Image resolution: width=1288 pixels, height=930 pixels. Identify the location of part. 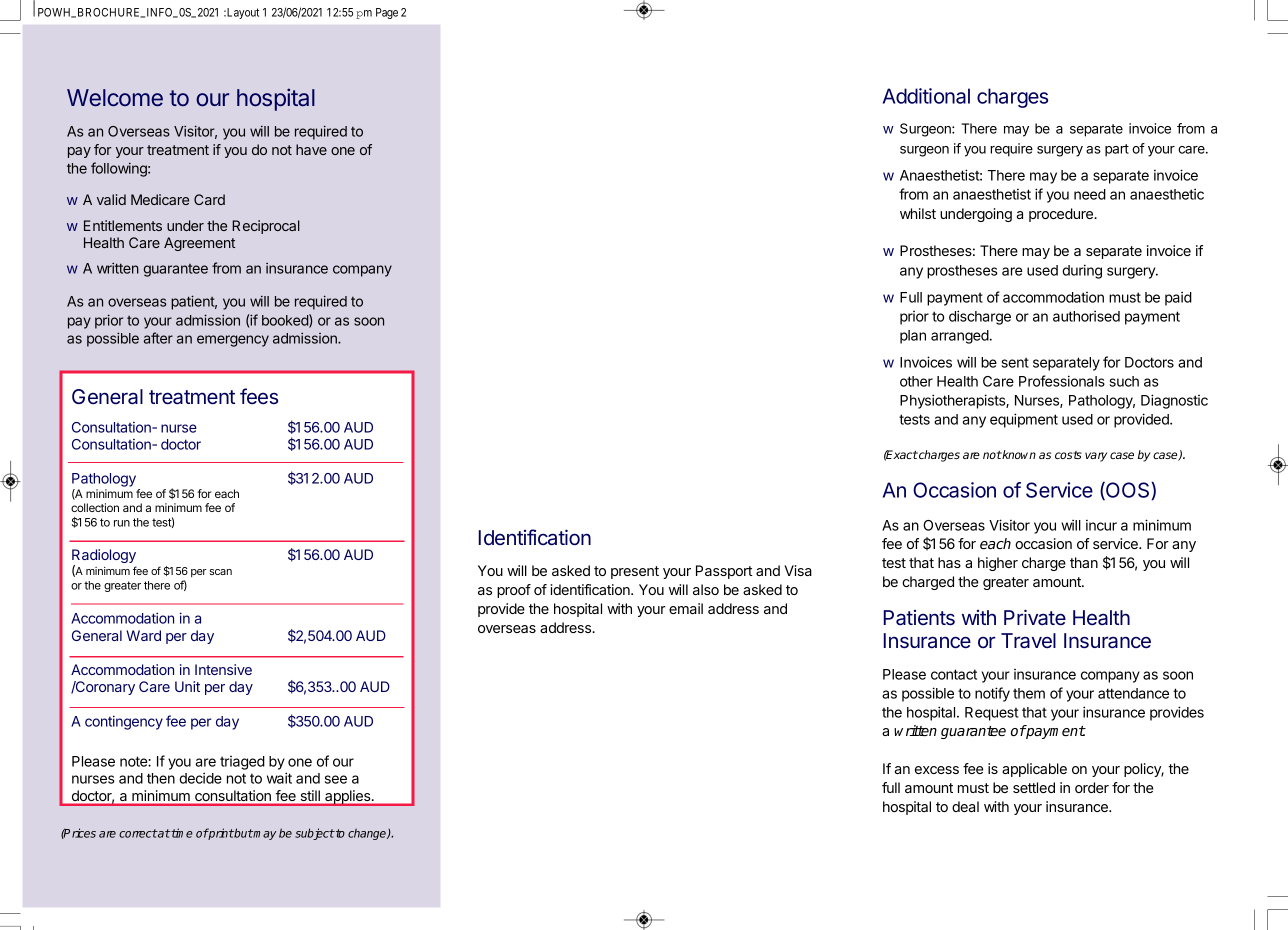
(1117, 150).
